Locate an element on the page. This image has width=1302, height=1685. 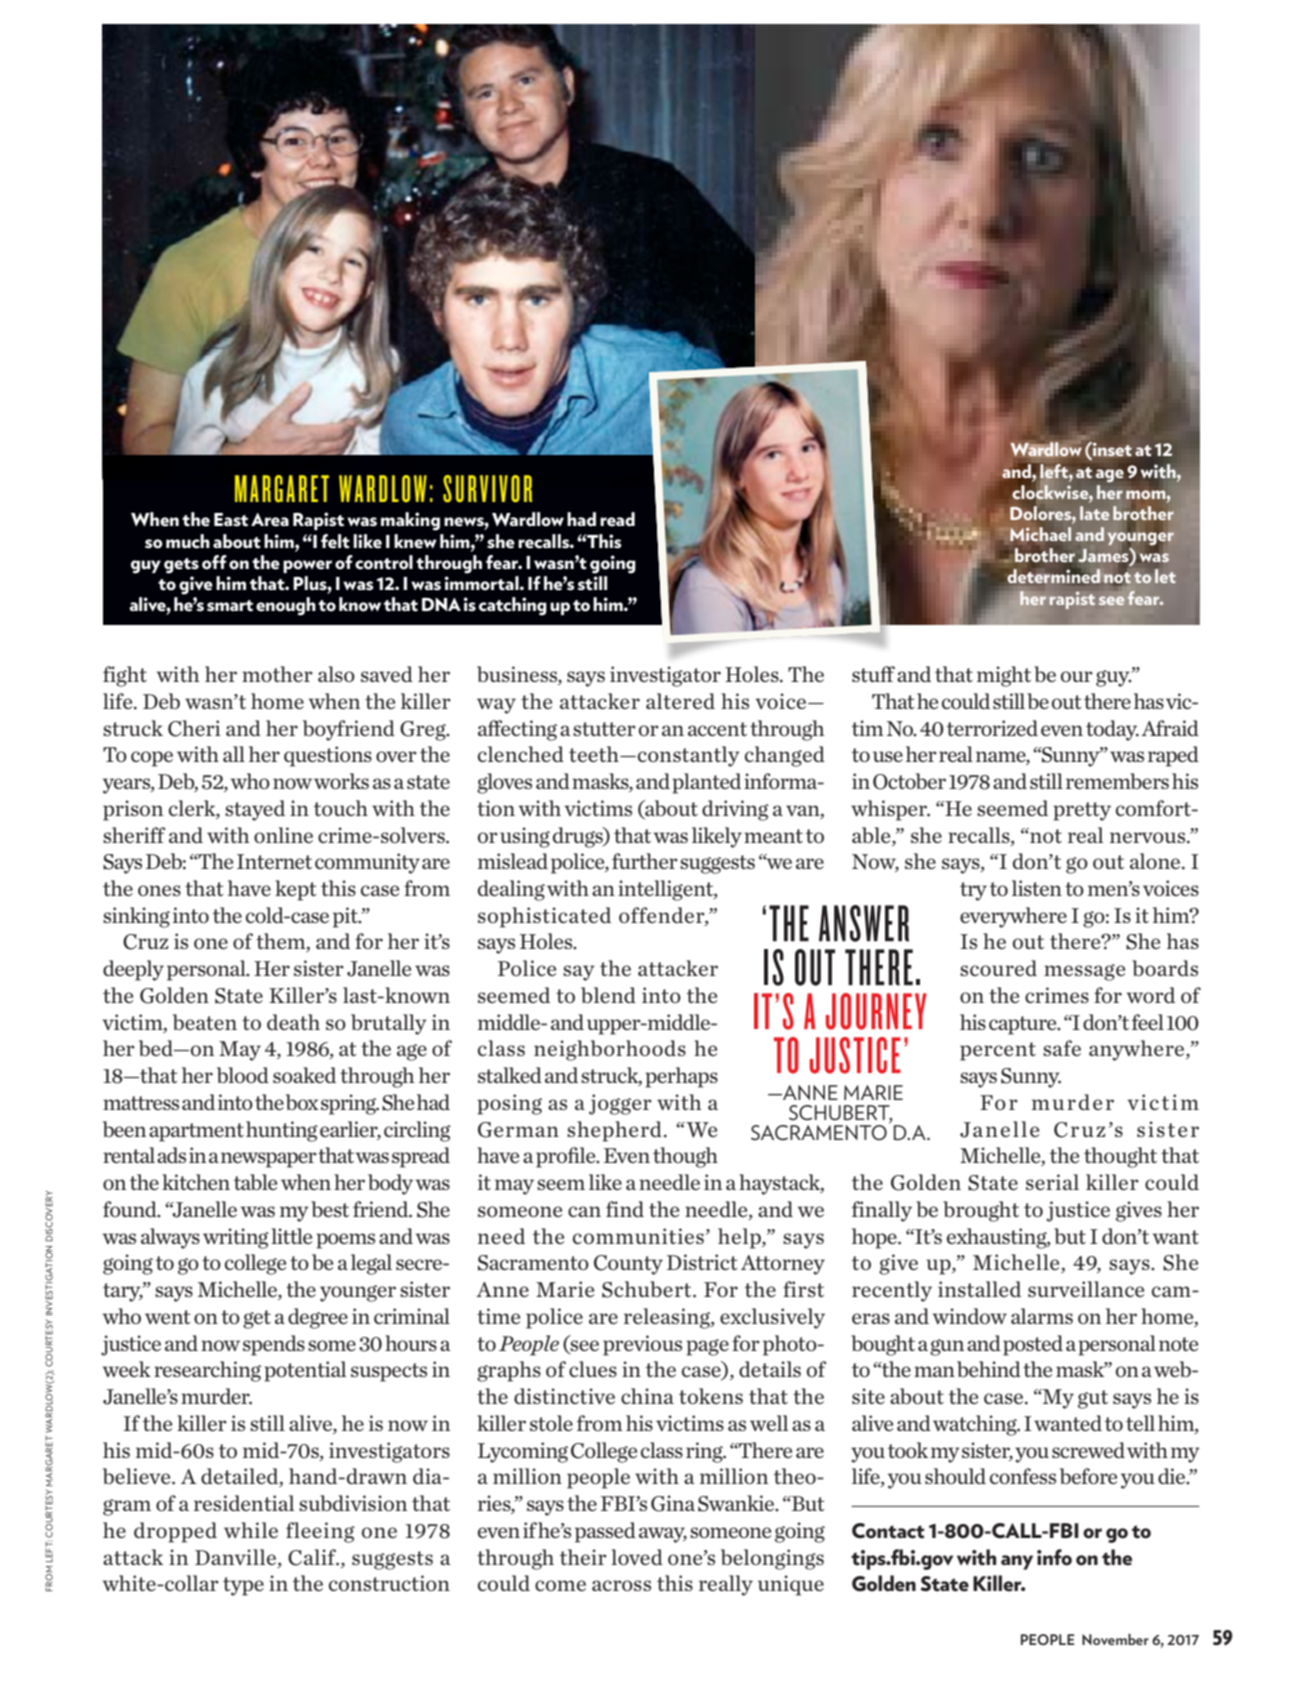
Michael is located at coordinates (1040, 534).
